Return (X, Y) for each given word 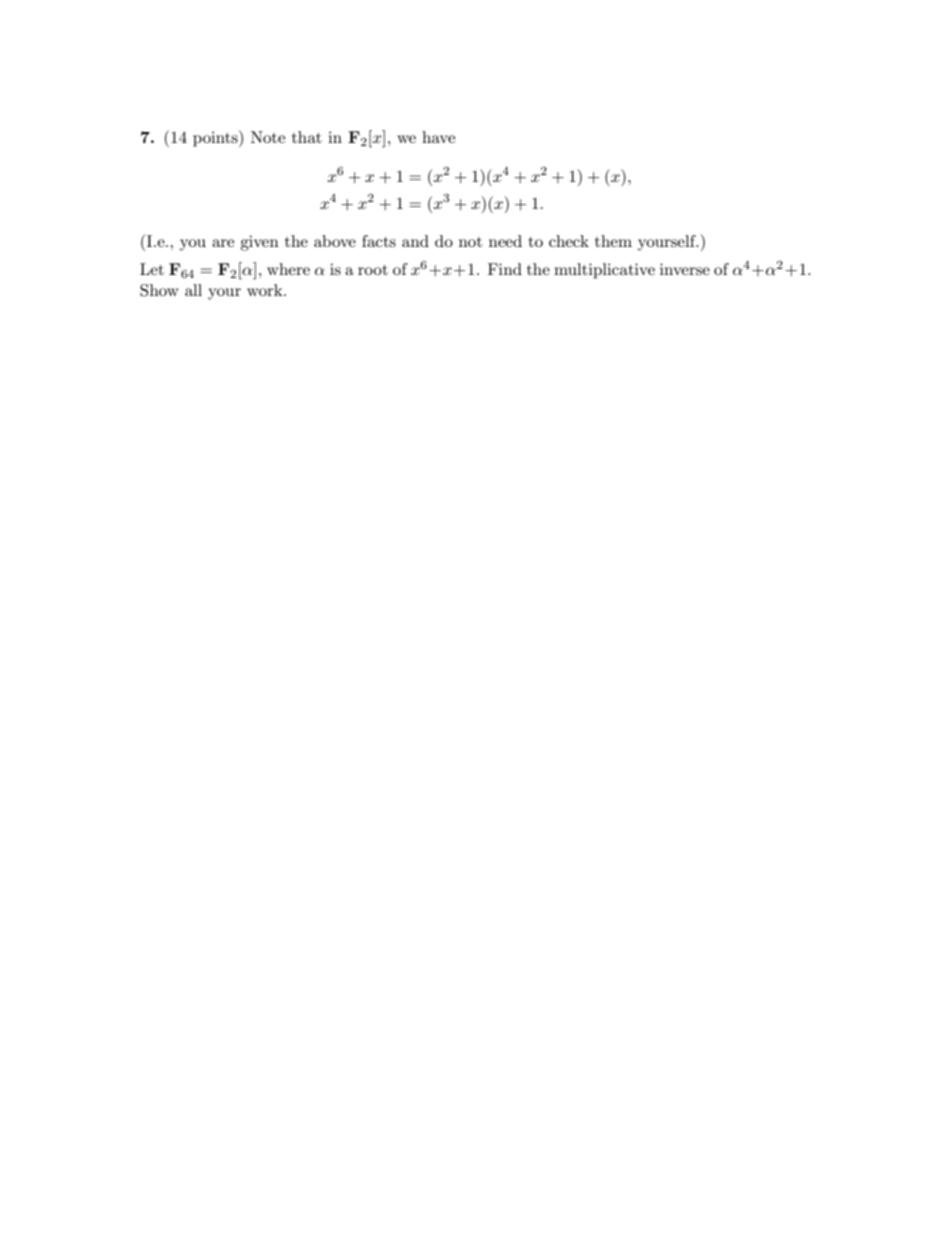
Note (268, 137)
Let (152, 269)
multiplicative (604, 271)
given (259, 243)
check (569, 241)
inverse (685, 269)
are (223, 243)
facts (379, 241)
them (613, 241)
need (505, 241)
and (415, 241)
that (307, 137)
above (335, 241)
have (438, 137)
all (193, 290)
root (373, 270)
